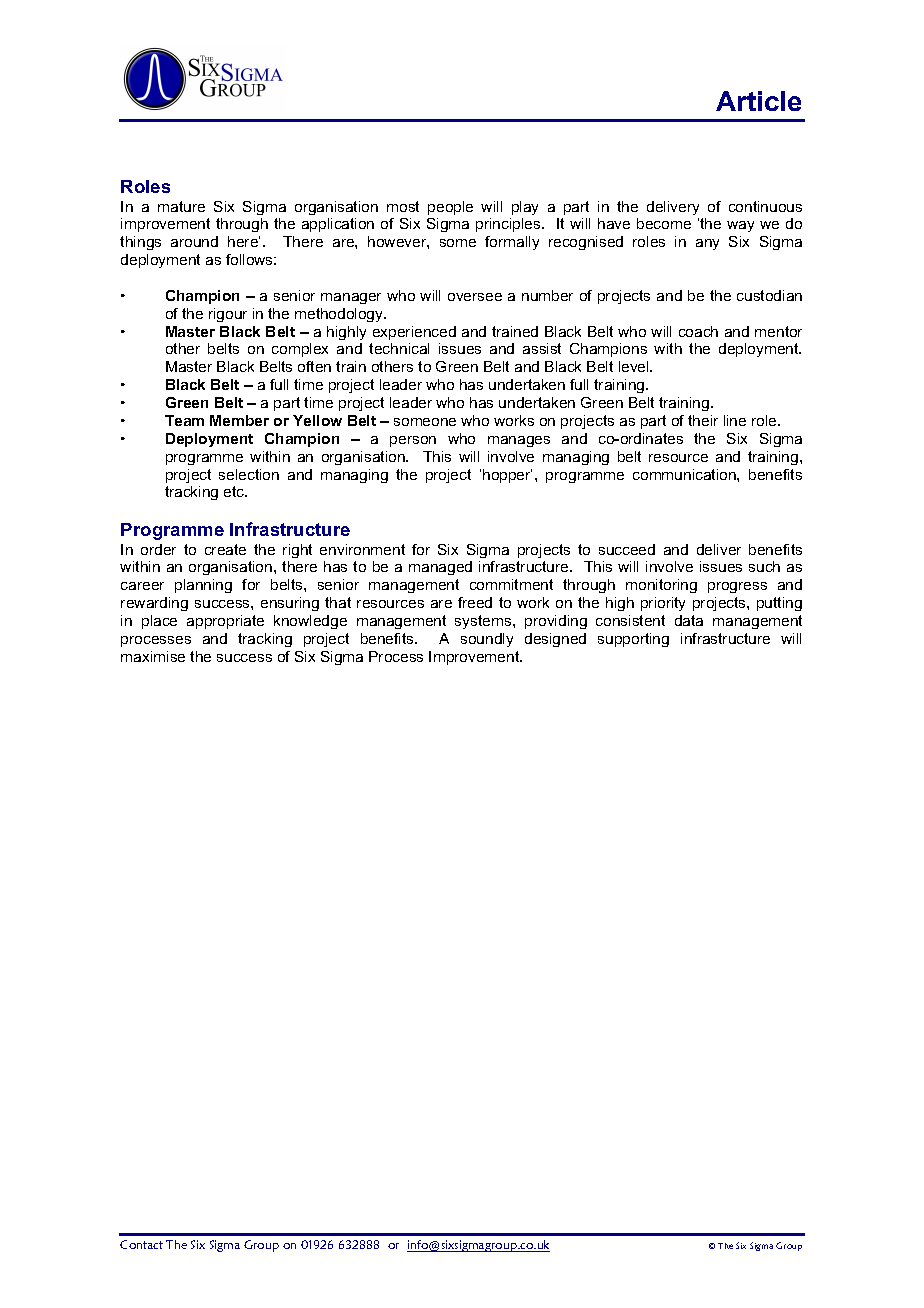 This screenshot has width=924, height=1308. I want to click on mature, so click(181, 206).
